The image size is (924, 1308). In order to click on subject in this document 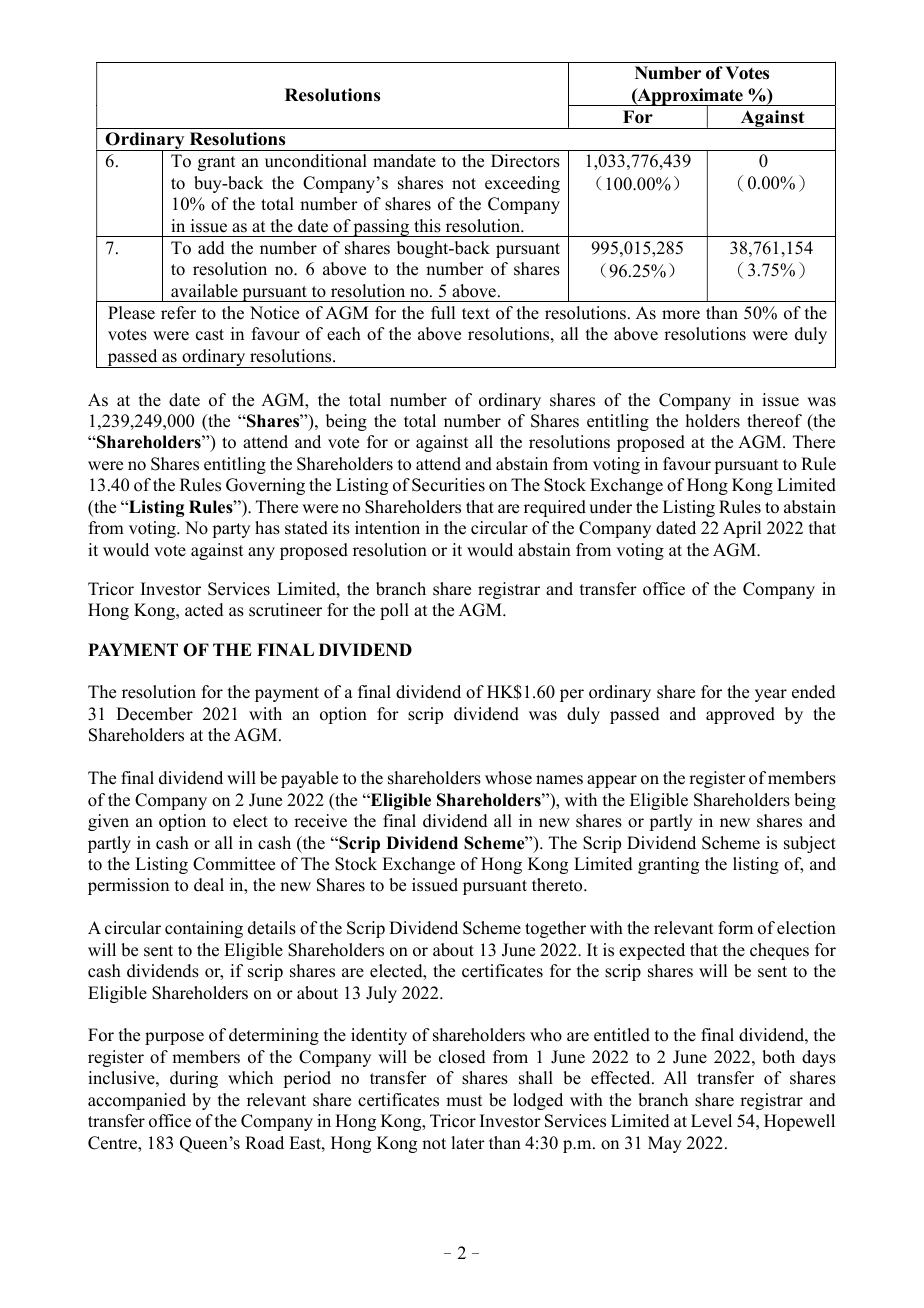, I will do `click(810, 844)`.
